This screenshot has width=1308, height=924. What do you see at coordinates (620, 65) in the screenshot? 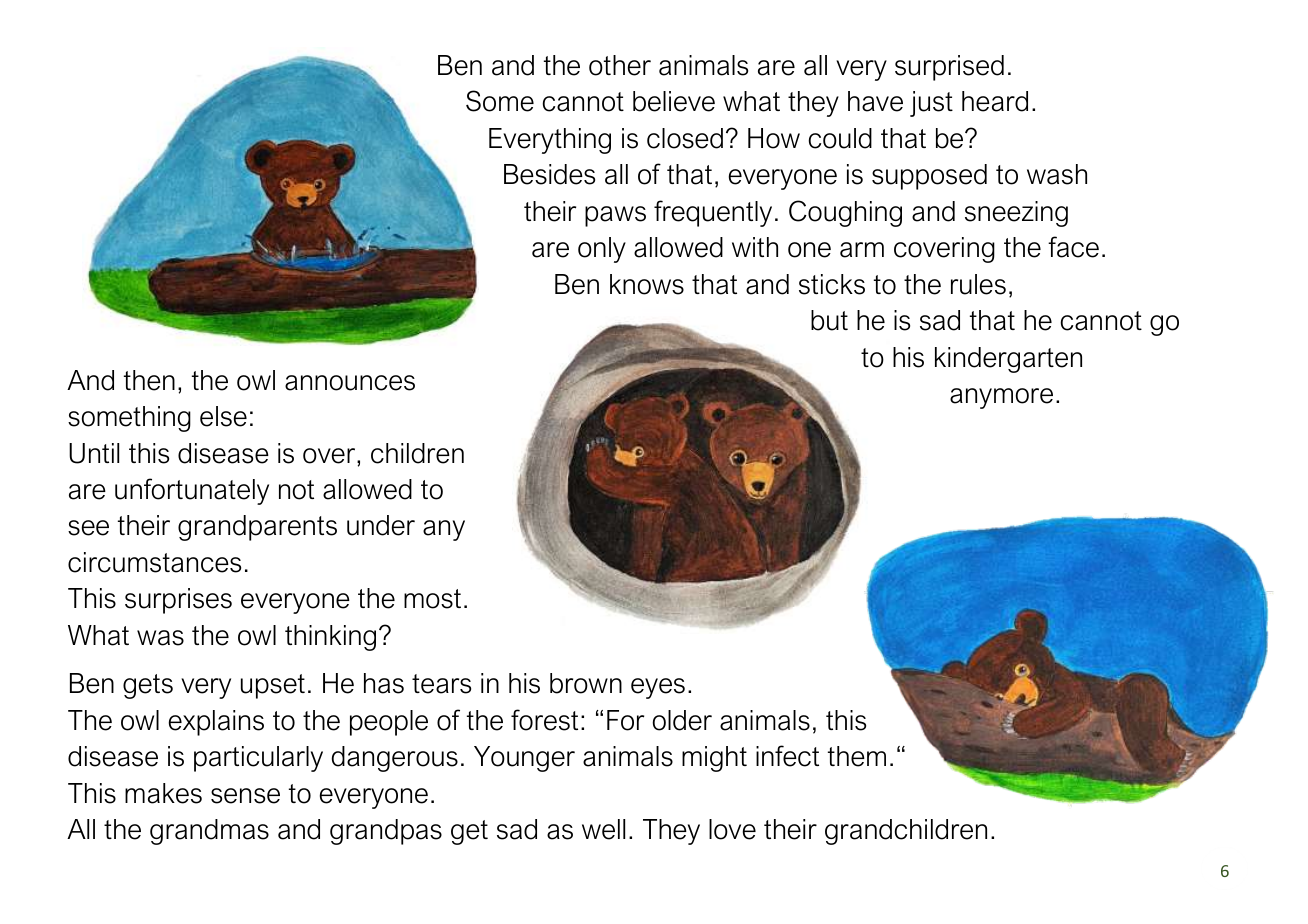
I see `other` at bounding box center [620, 65].
